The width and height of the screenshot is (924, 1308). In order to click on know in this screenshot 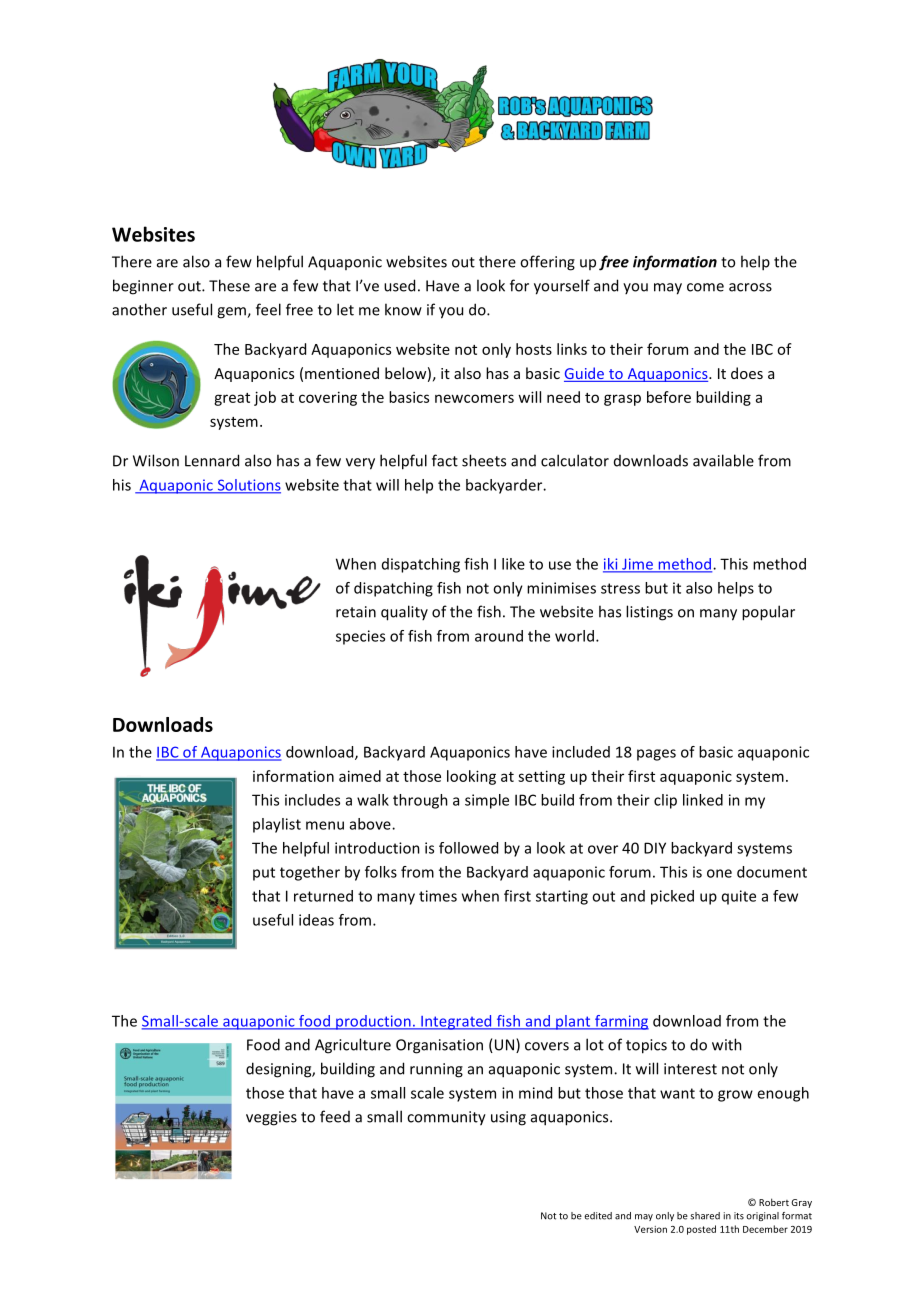, I will do `click(403, 309)`.
